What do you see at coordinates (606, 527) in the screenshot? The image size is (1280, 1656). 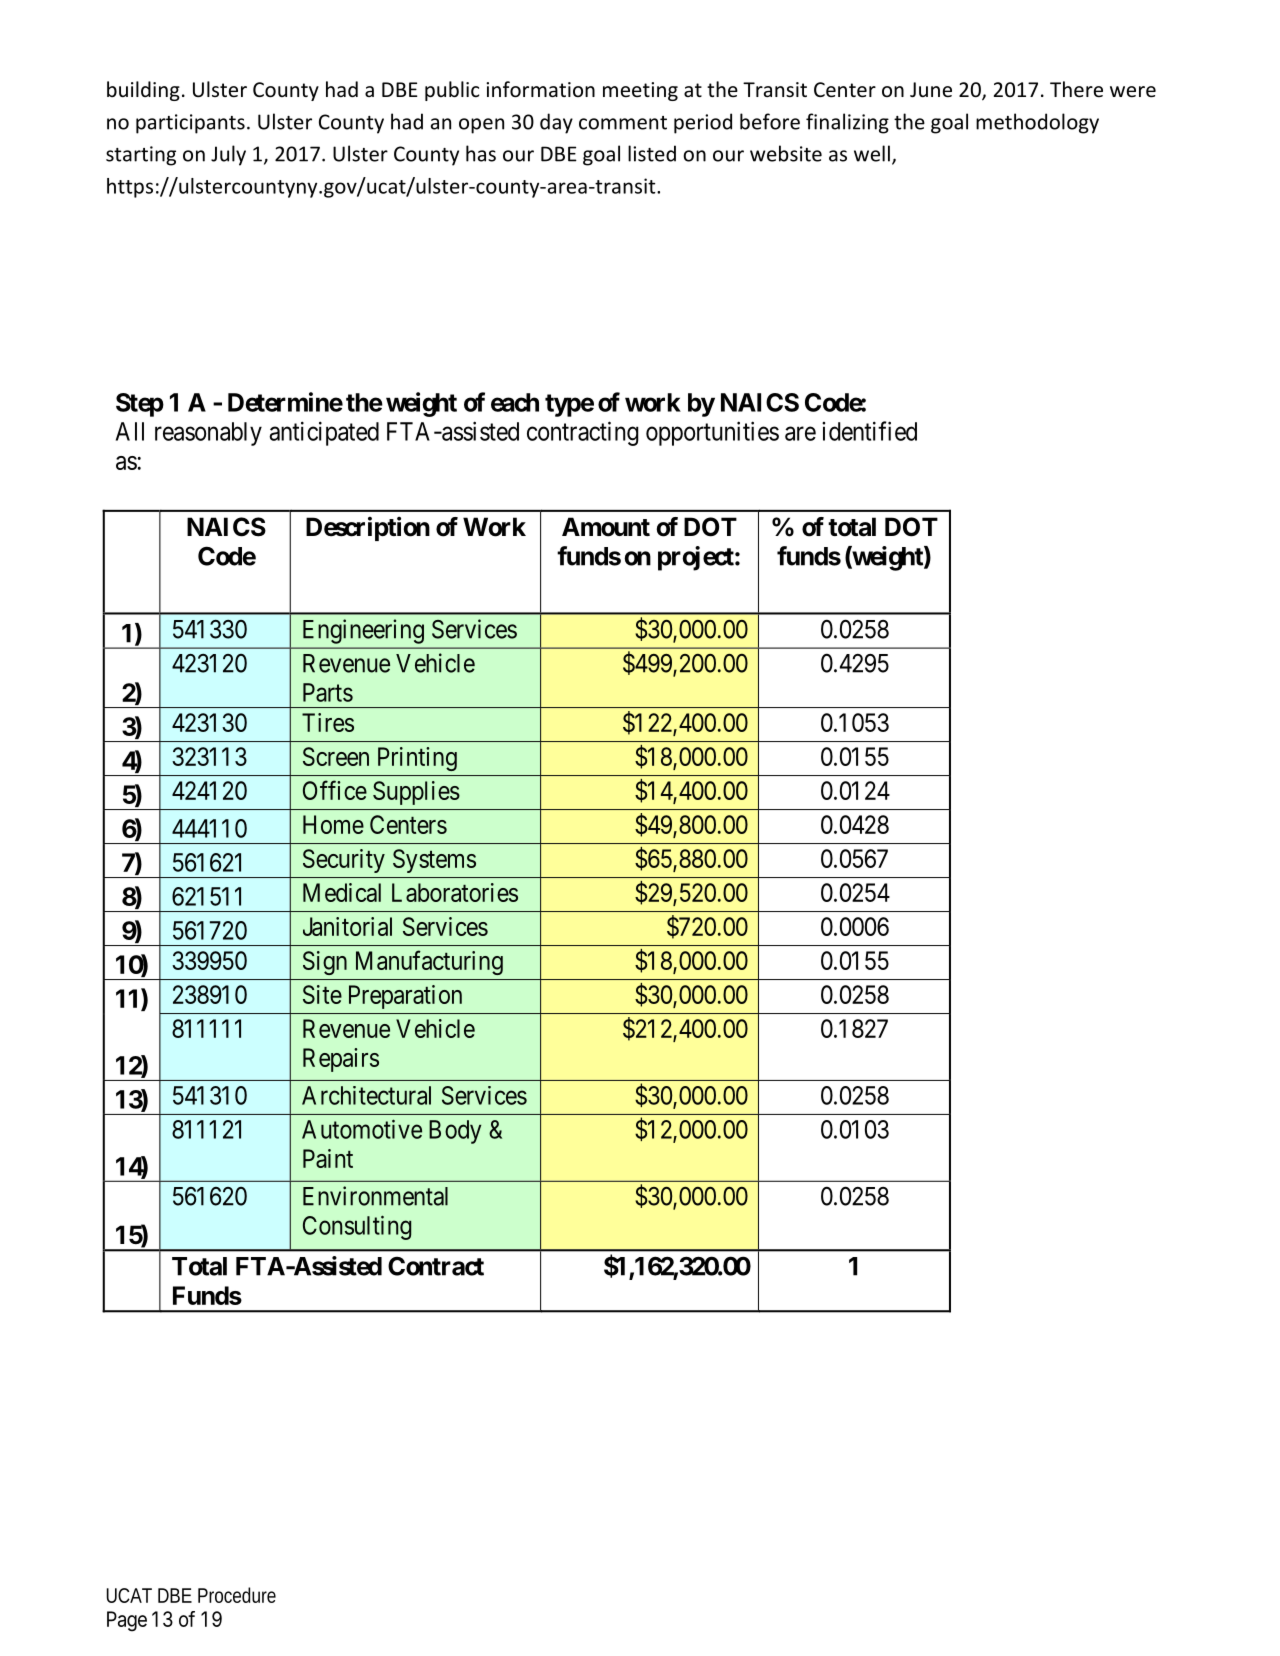 I see `Amount` at bounding box center [606, 527].
